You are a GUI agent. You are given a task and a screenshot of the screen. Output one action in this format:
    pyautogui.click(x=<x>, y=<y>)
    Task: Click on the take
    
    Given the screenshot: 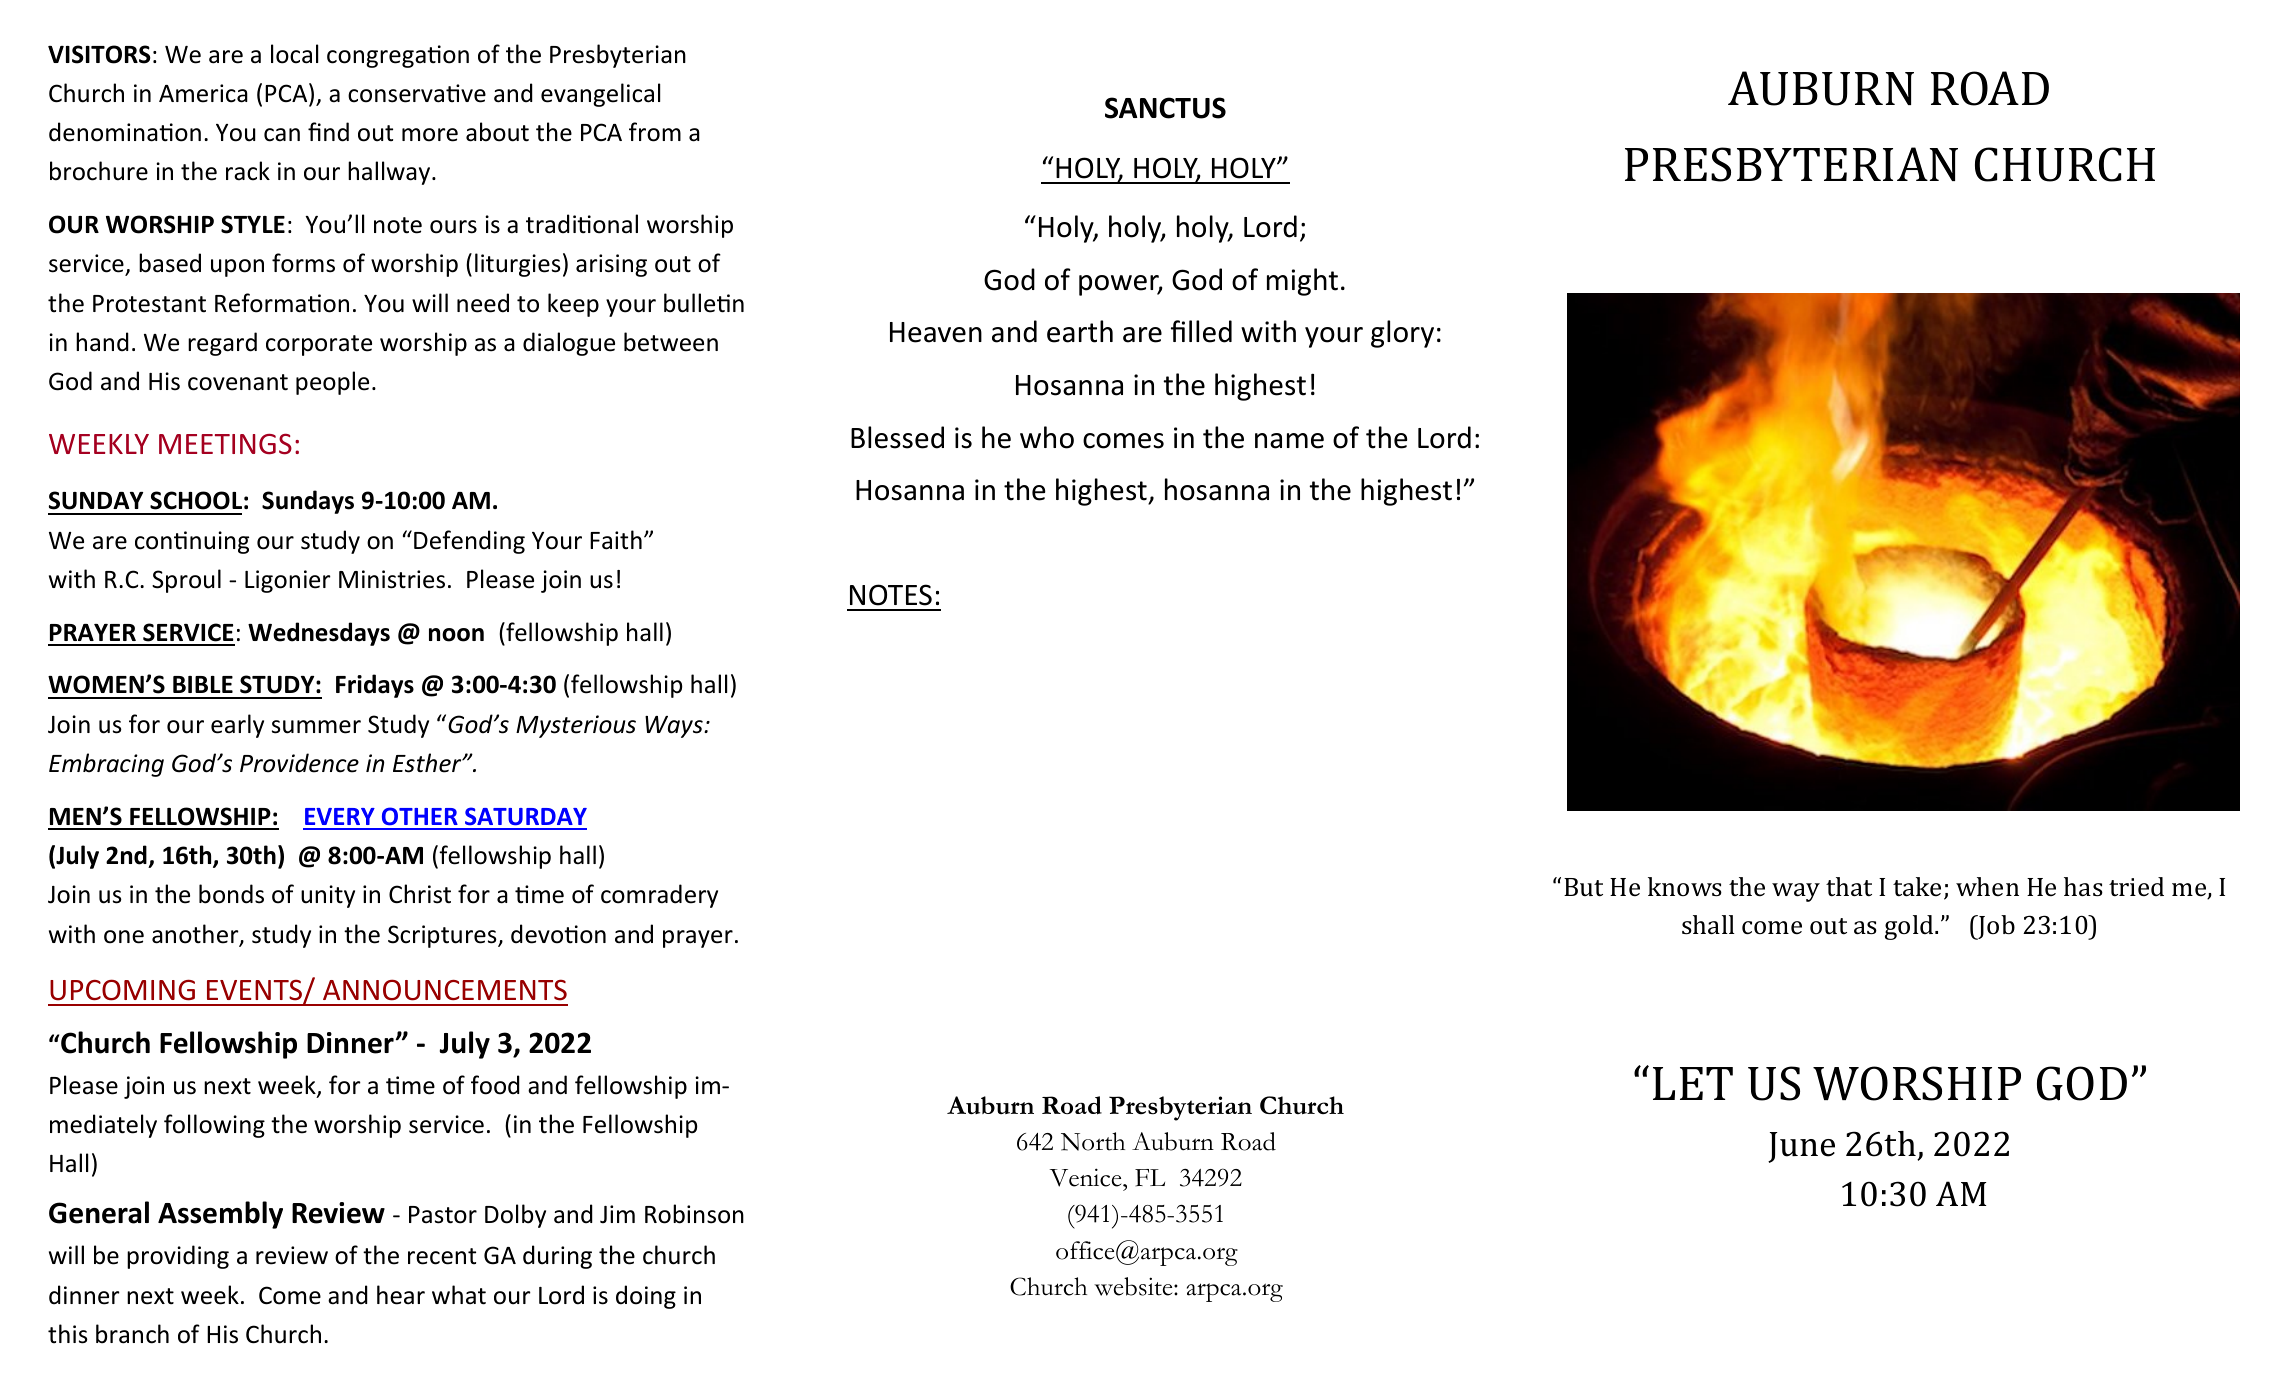 What is the action you would take?
    pyautogui.click(x=1917, y=887)
